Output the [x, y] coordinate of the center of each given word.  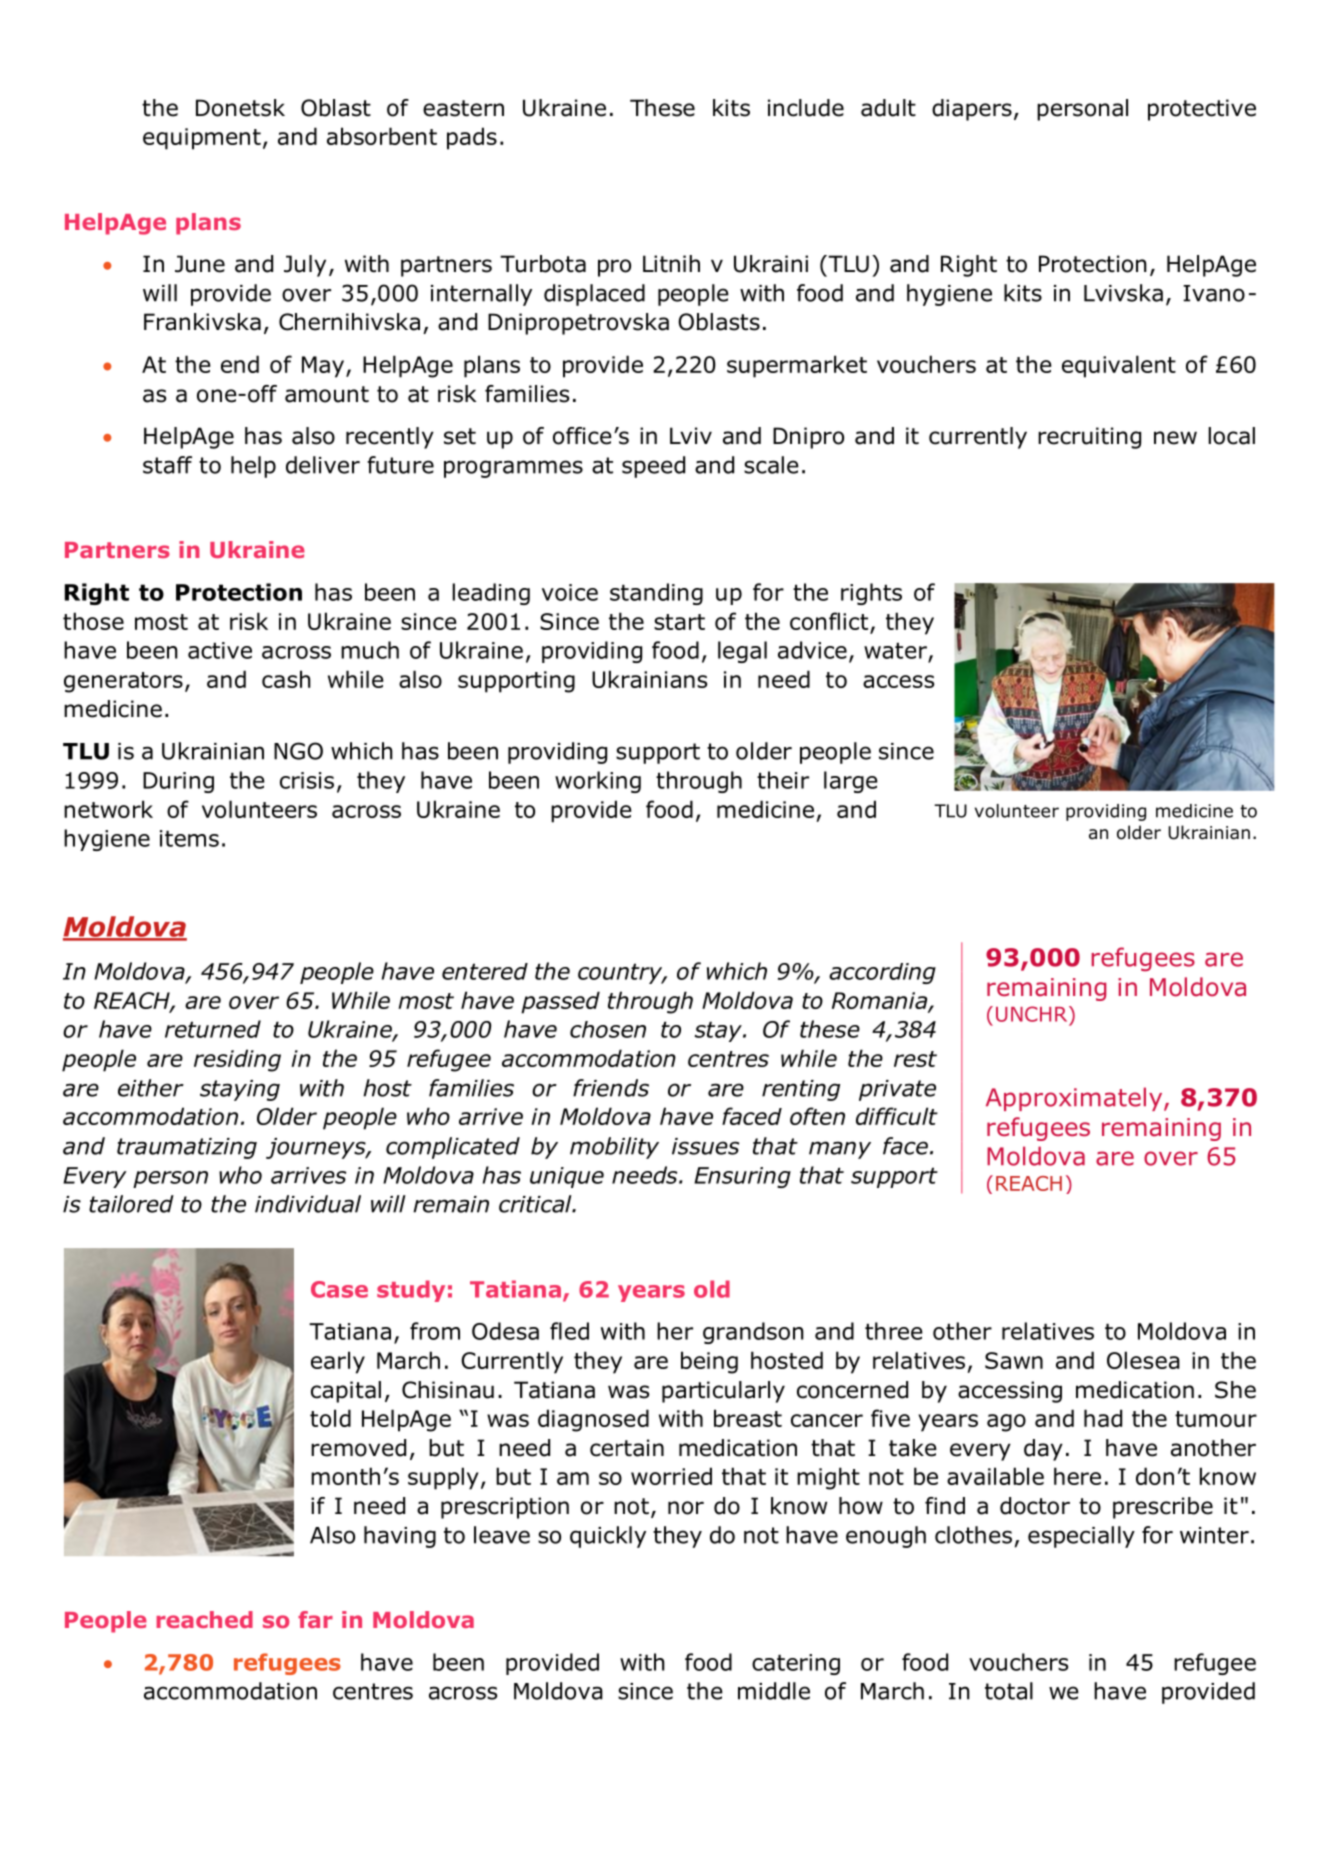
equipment [202, 139]
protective [1202, 110]
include [806, 108]
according [882, 973]
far [315, 1619]
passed [560, 1002]
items [189, 838]
